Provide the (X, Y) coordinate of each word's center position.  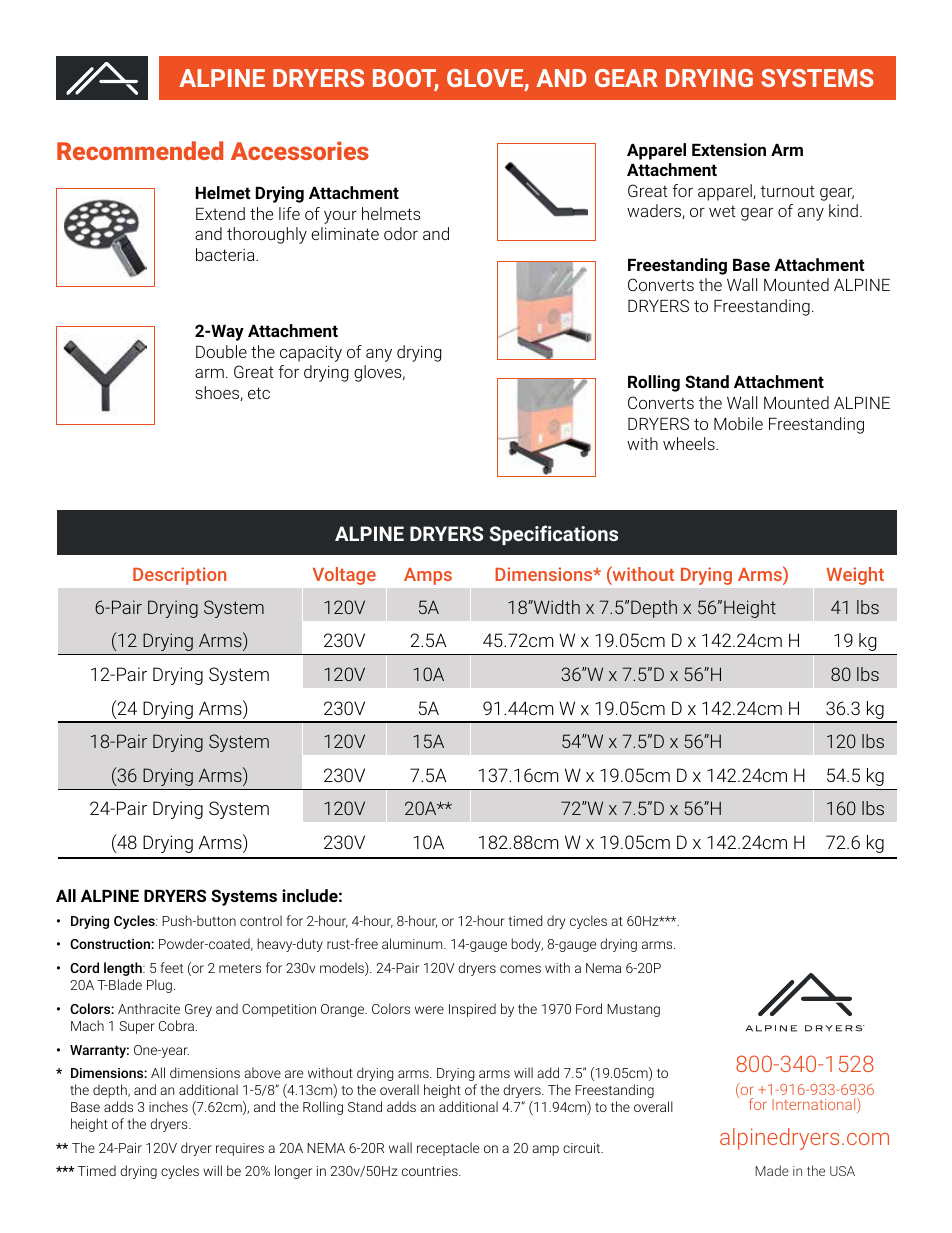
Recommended (140, 150)
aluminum (413, 943)
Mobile (738, 423)
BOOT (405, 79)
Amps (428, 576)
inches (168, 1106)
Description (179, 576)
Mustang (633, 1010)
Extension (729, 149)
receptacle (448, 1149)
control (261, 920)
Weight (855, 576)
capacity (311, 353)
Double (221, 351)
